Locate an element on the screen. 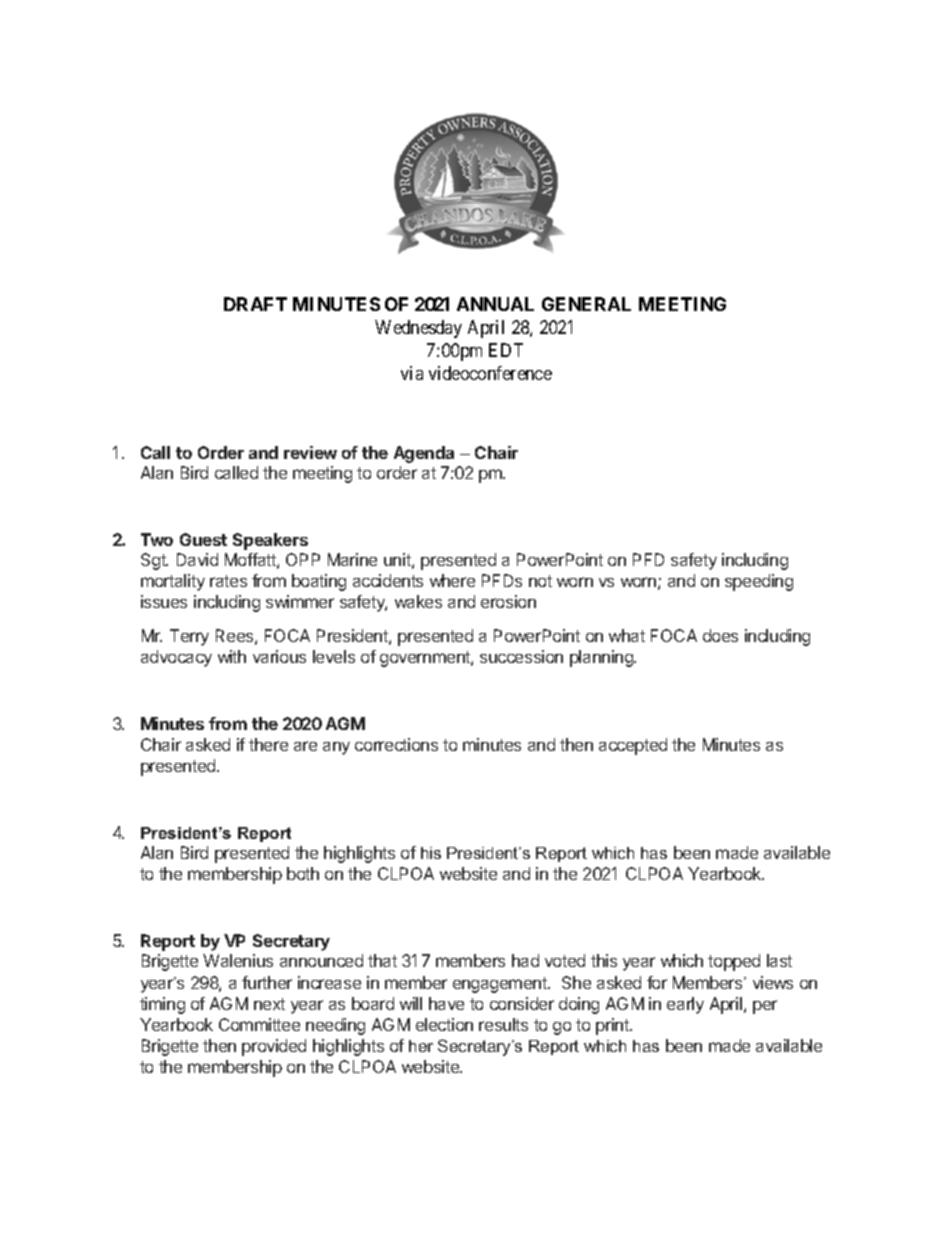 Image resolution: width=952 pixels, height=1233 pixels. government is located at coordinates (426, 659).
